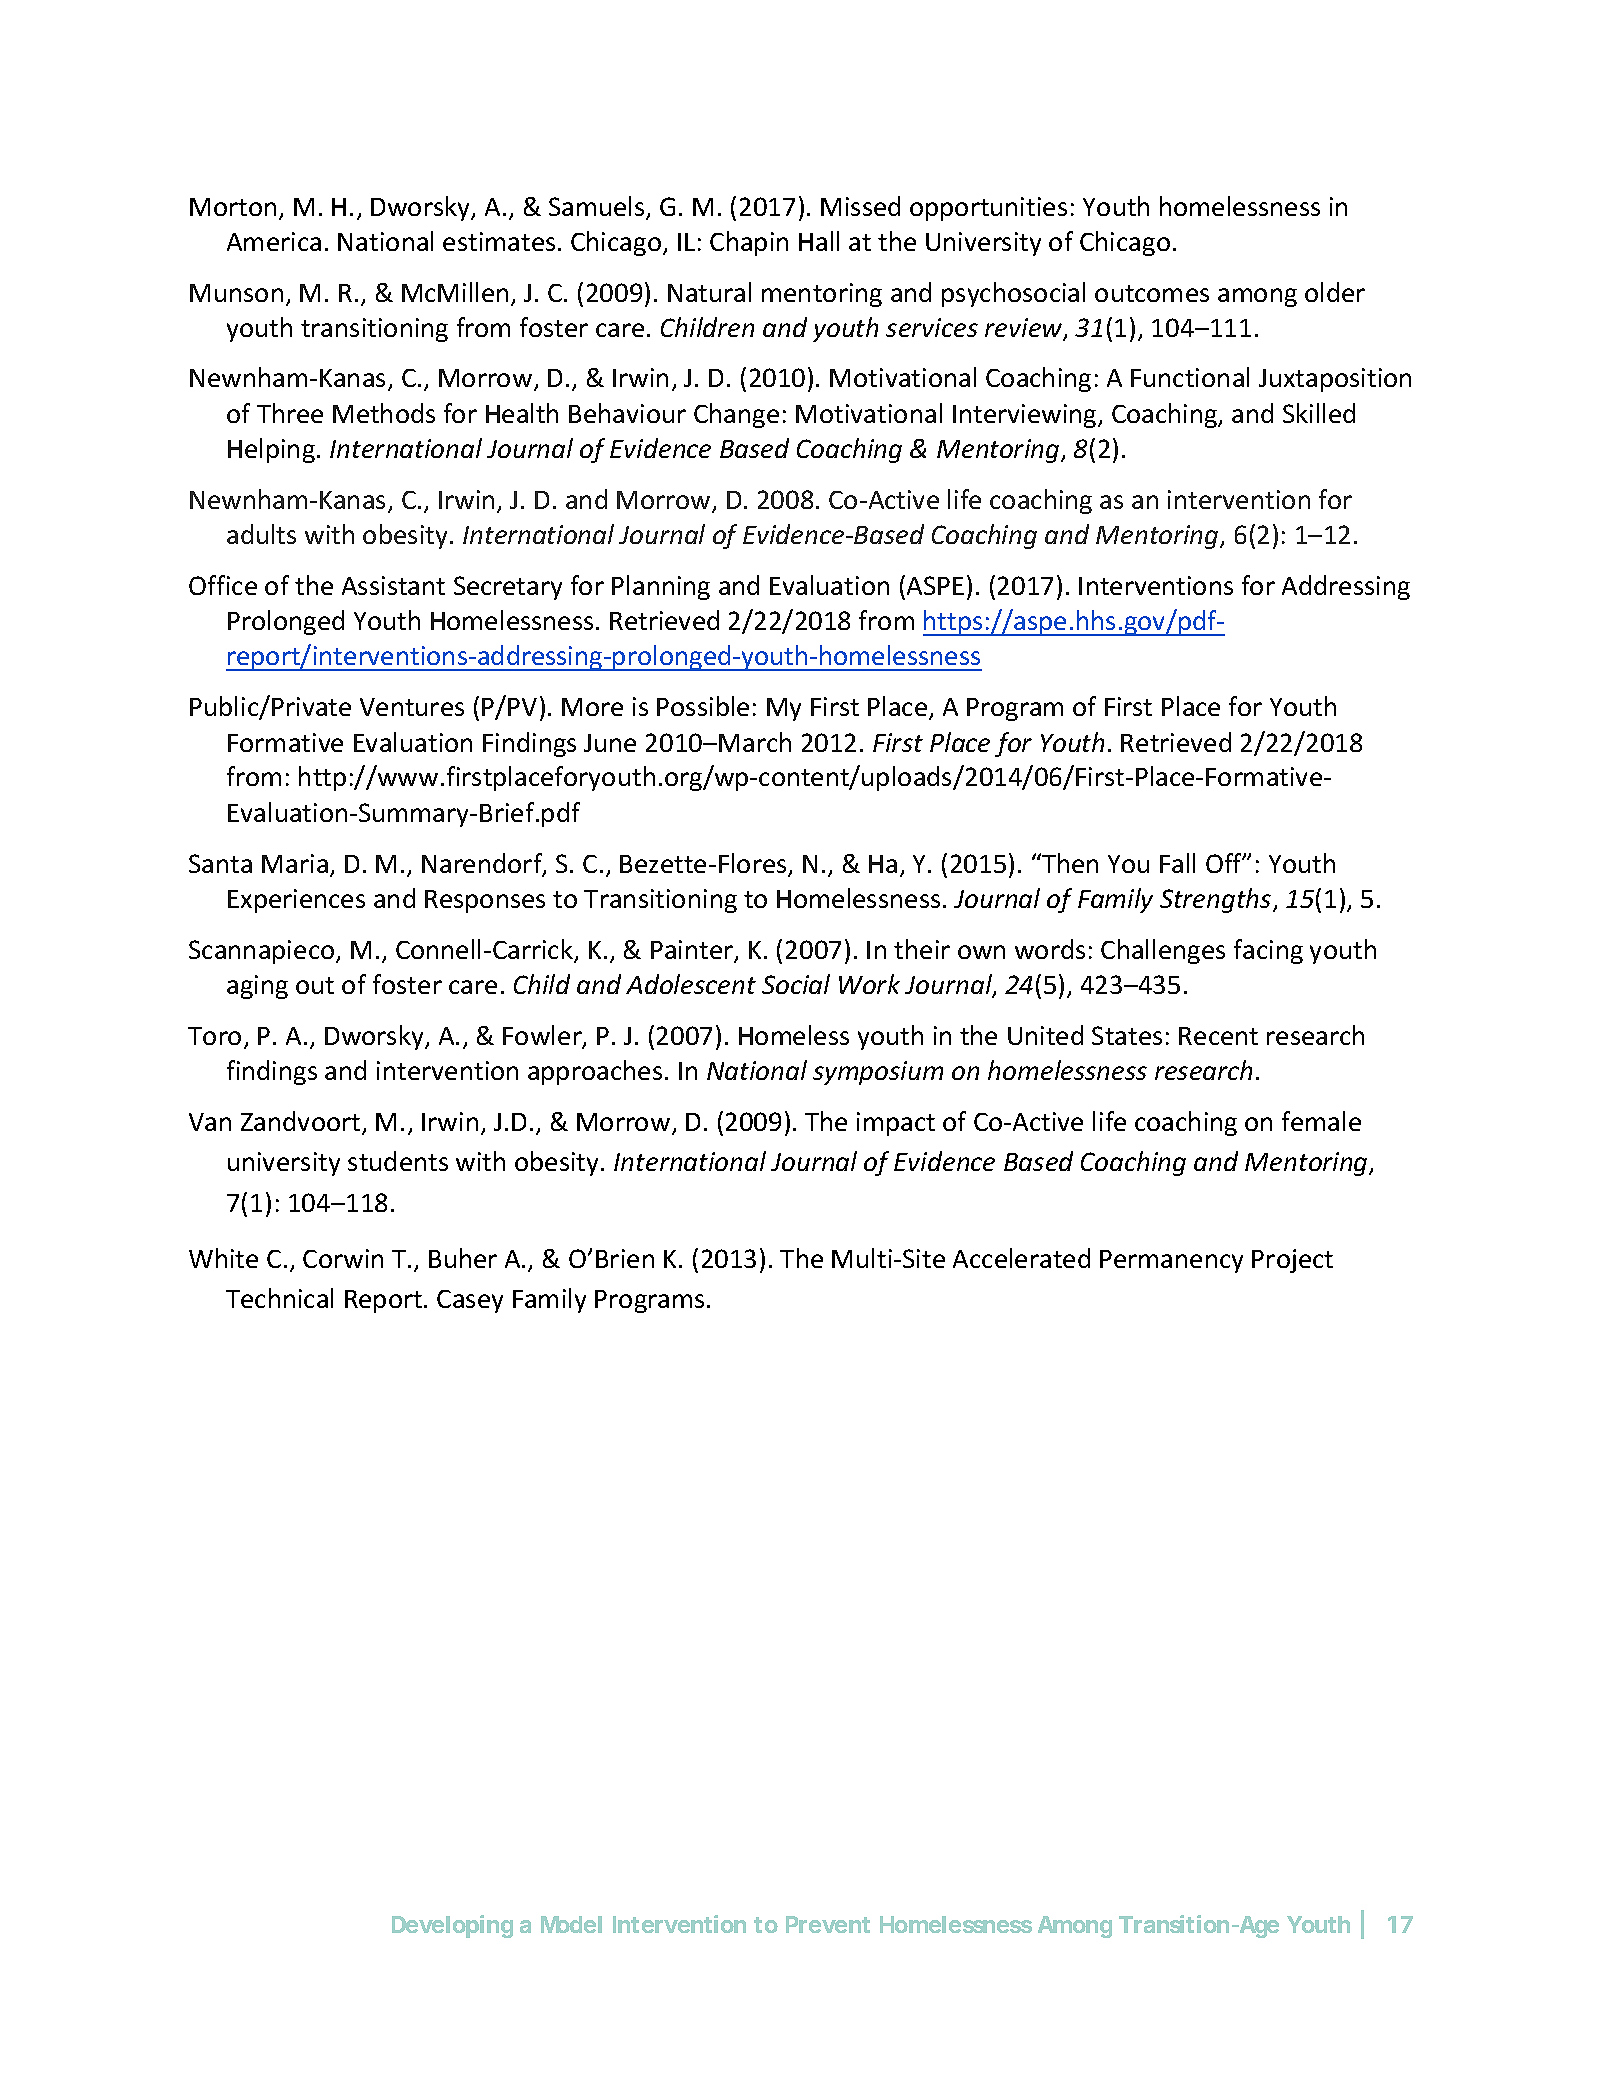  What do you see at coordinates (279, 1298) in the document?
I see `Technical` at bounding box center [279, 1298].
